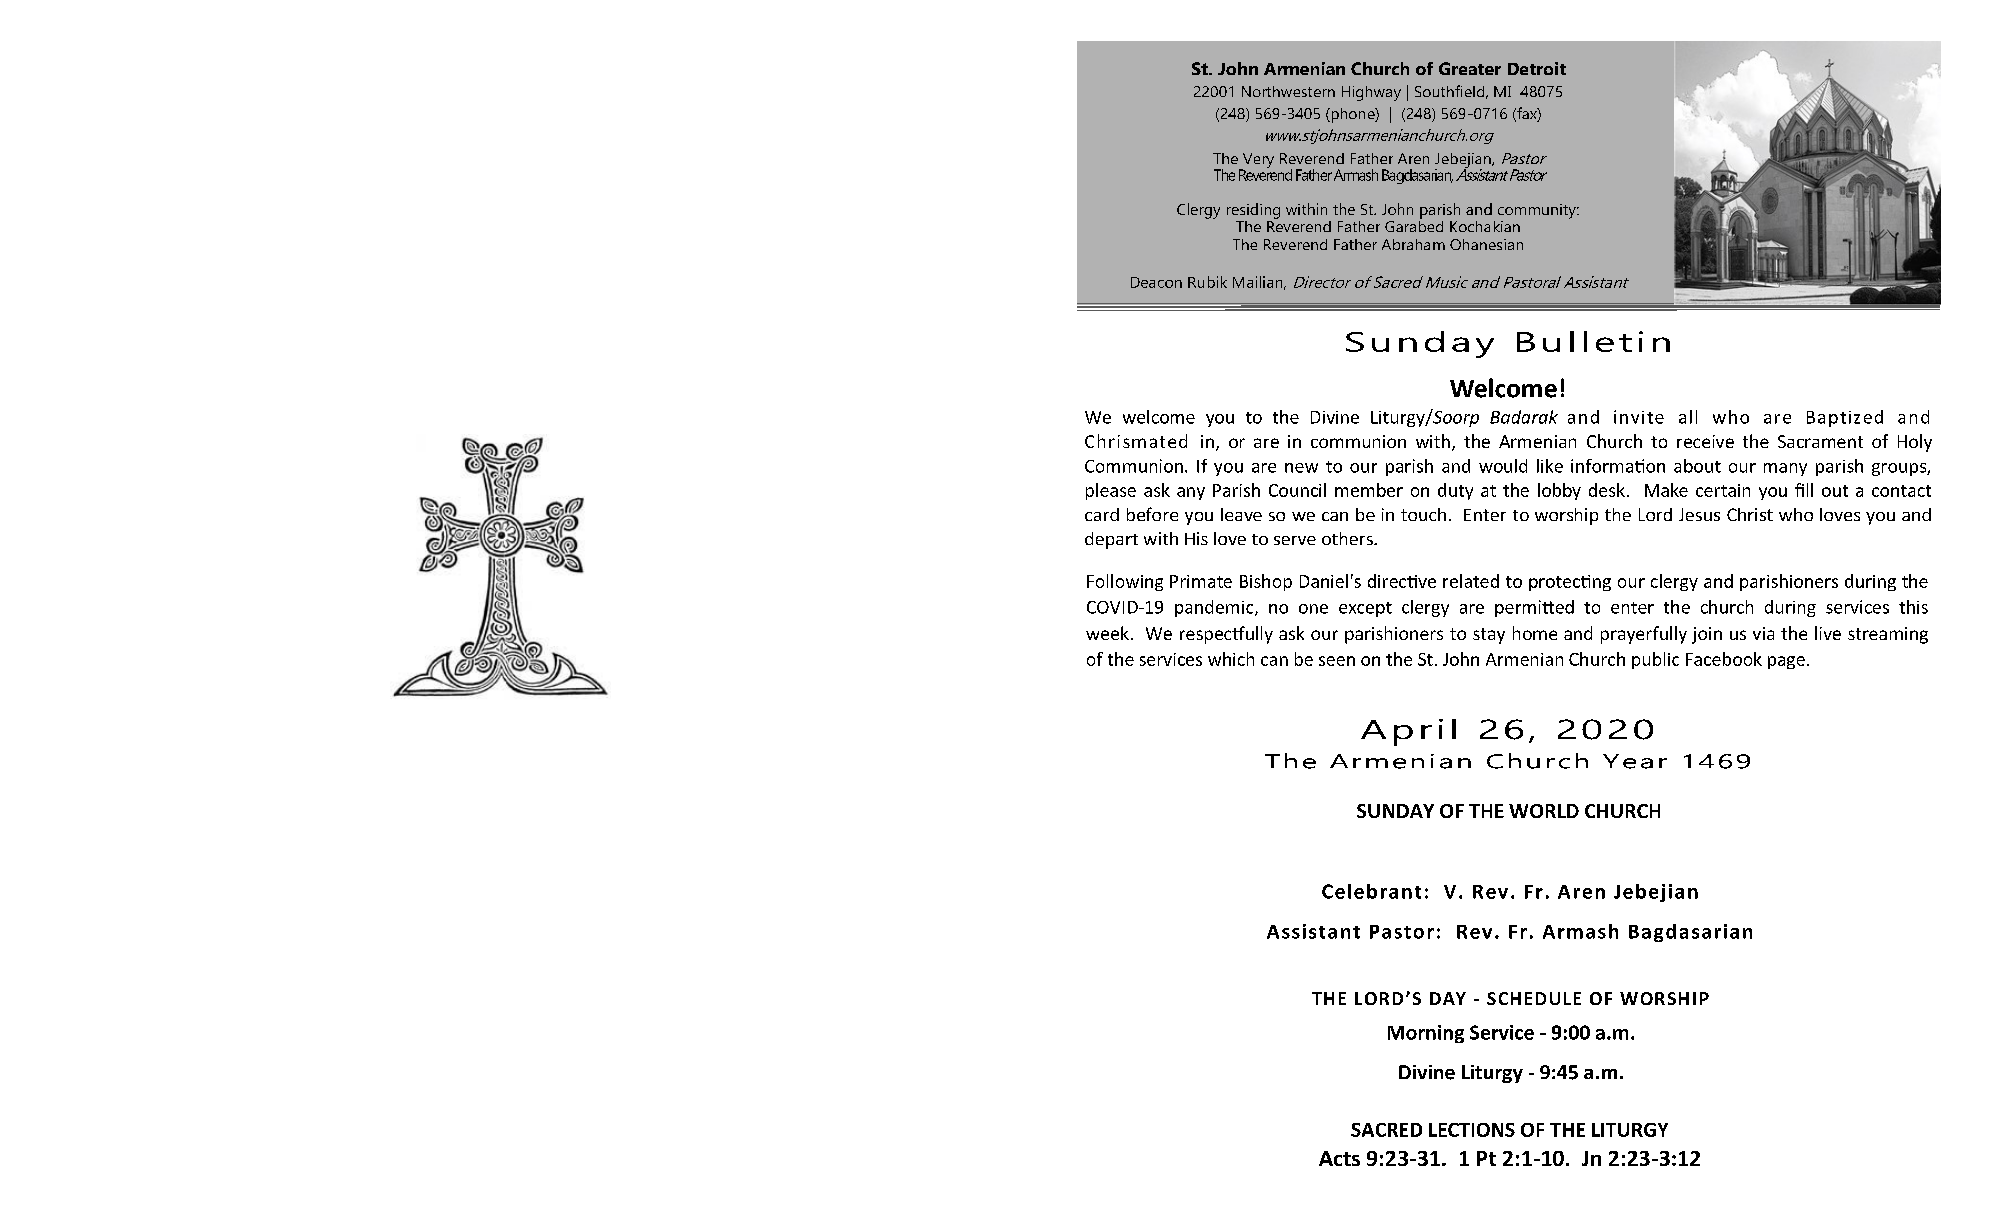  I want to click on Morning, so click(1426, 1034).
